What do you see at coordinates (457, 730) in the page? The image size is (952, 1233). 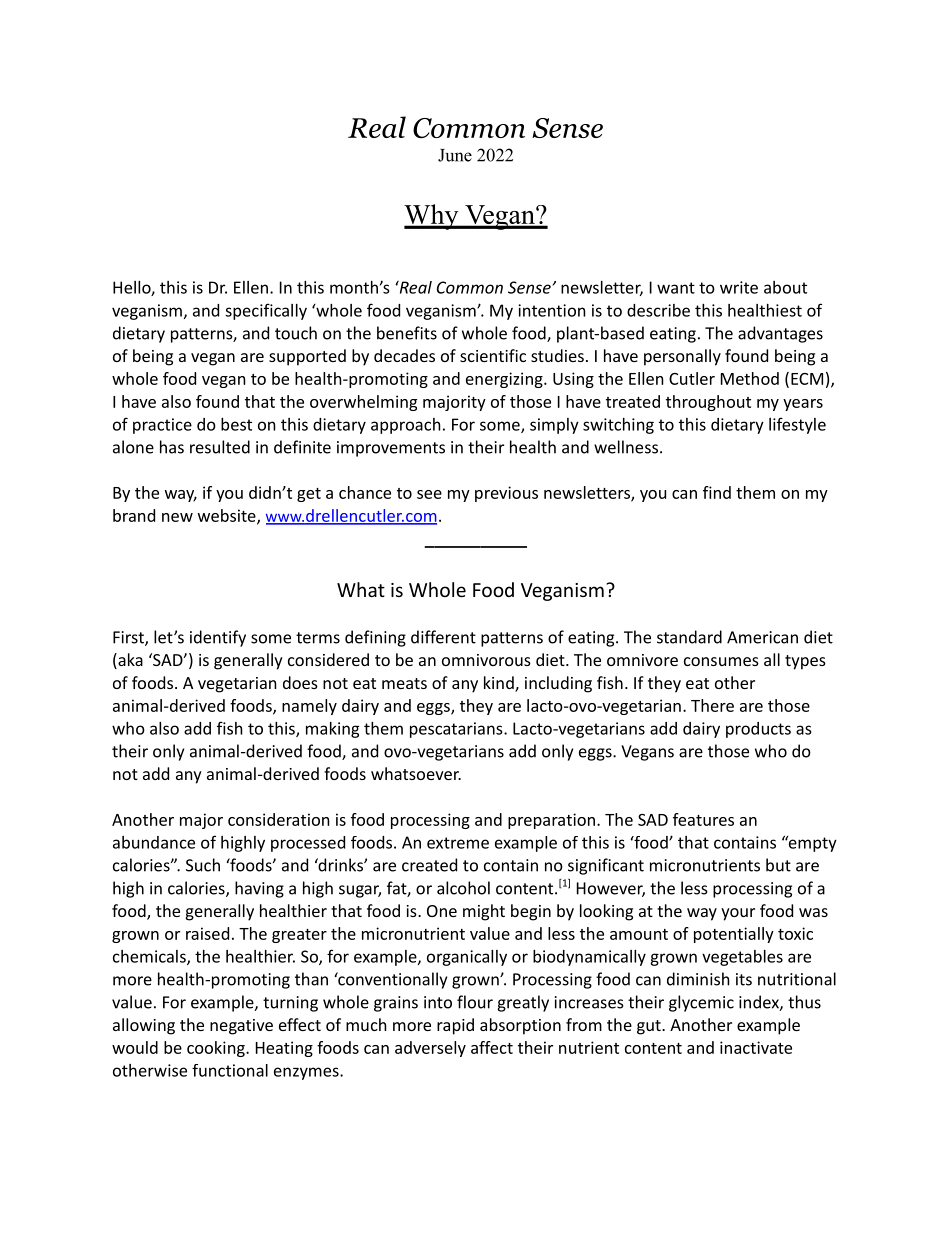 I see `pescatarians` at bounding box center [457, 730].
